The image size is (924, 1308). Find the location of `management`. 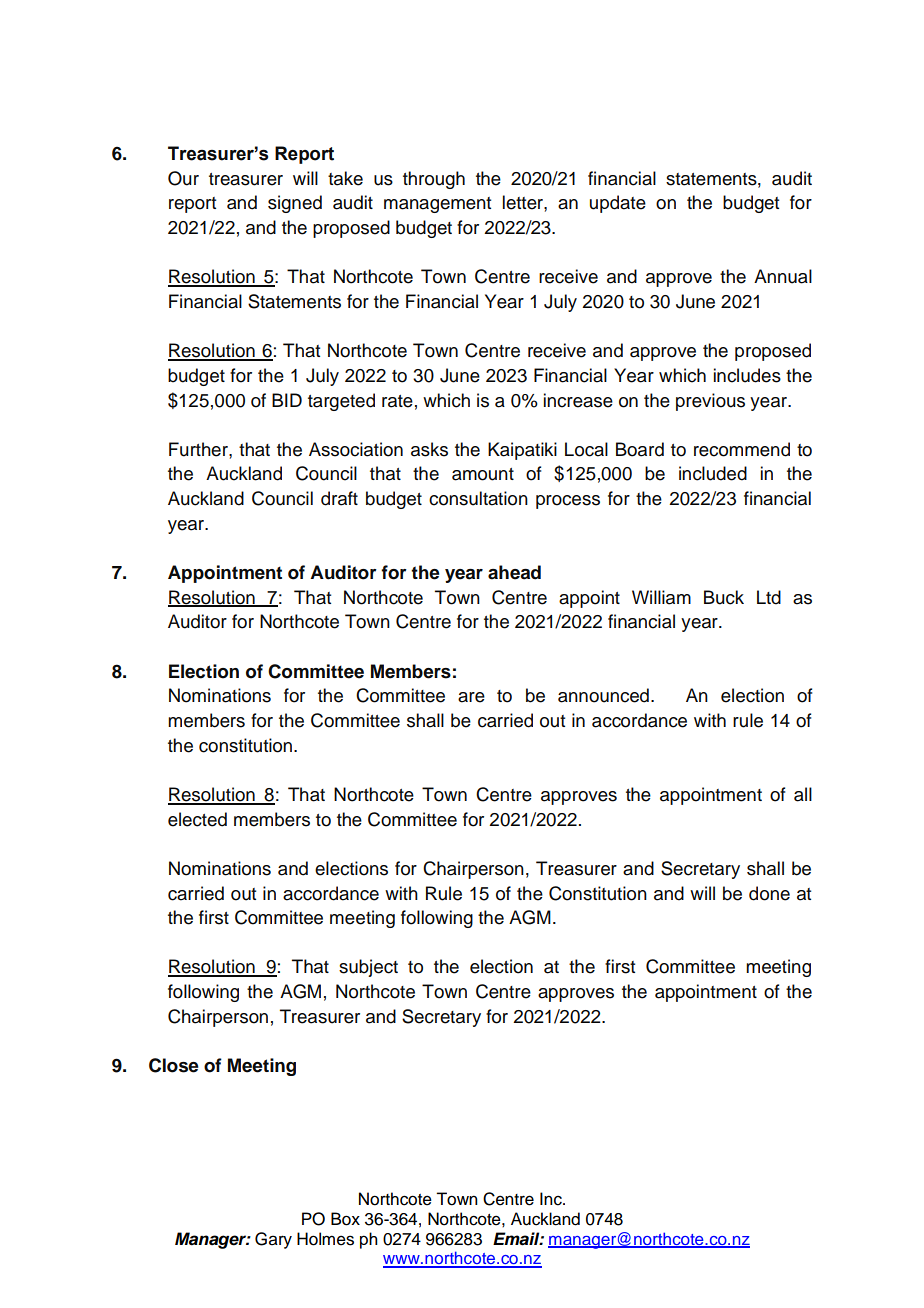

management is located at coordinates (437, 205).
